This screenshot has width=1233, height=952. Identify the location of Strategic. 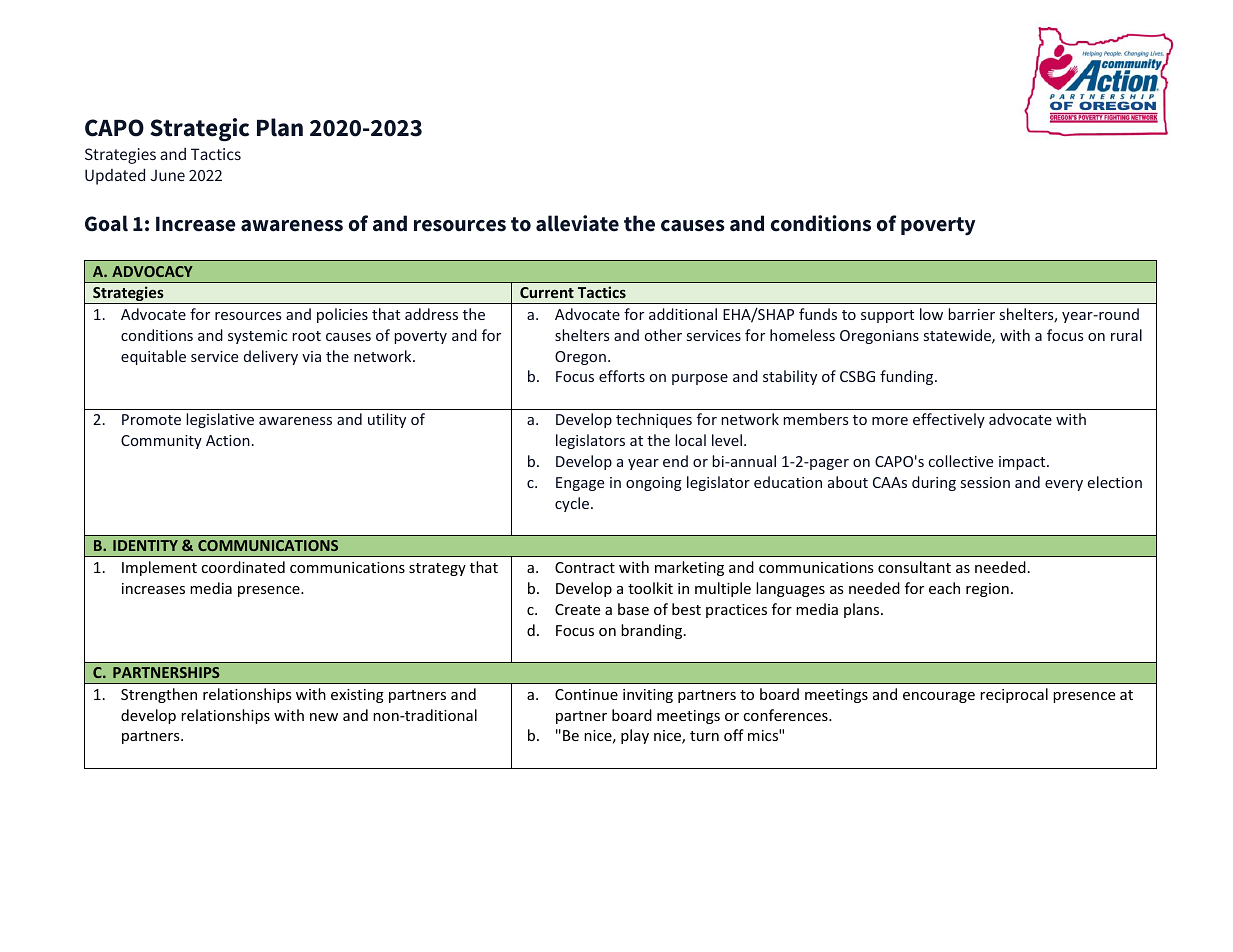
(199, 130).
